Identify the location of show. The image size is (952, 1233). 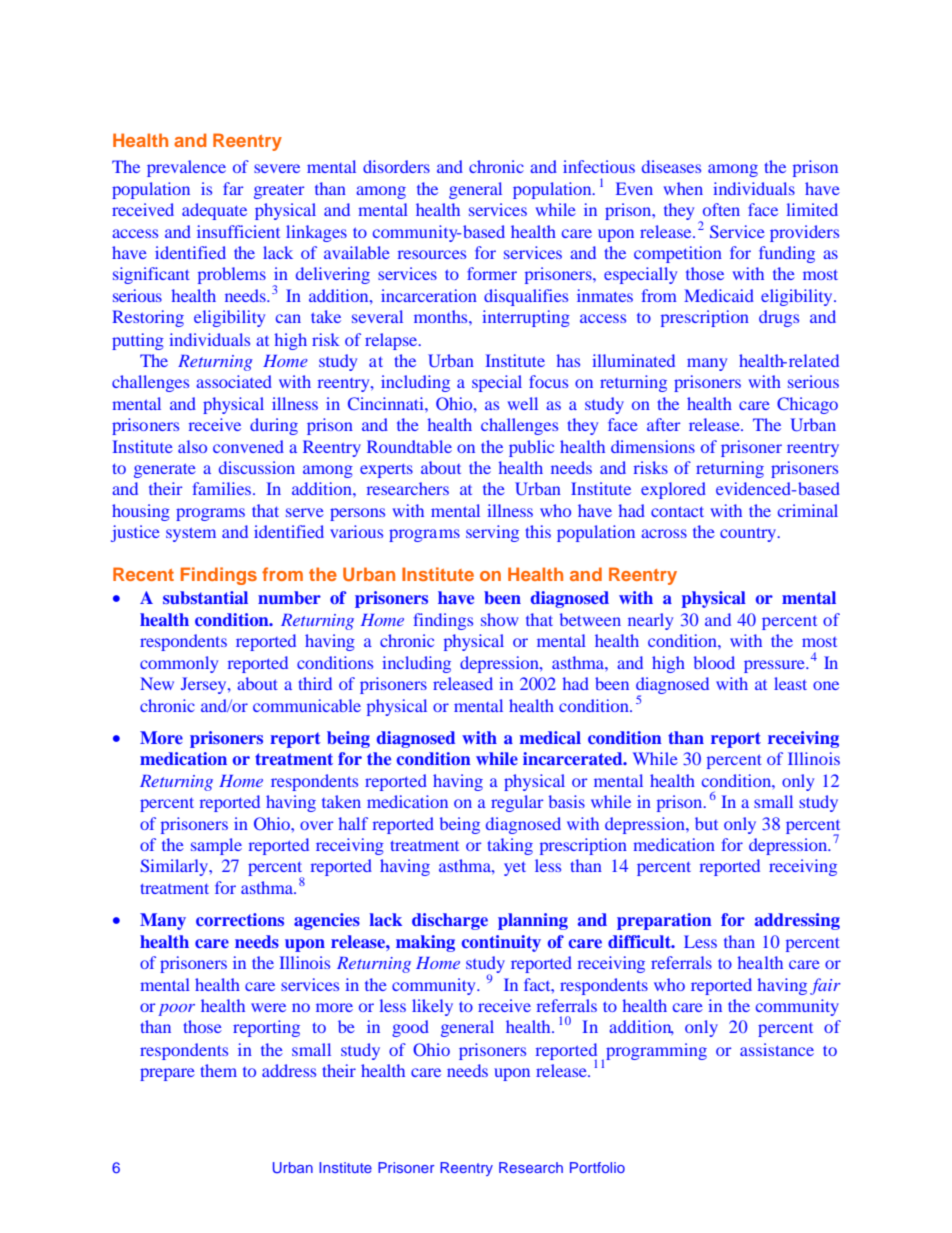
(499, 619).
